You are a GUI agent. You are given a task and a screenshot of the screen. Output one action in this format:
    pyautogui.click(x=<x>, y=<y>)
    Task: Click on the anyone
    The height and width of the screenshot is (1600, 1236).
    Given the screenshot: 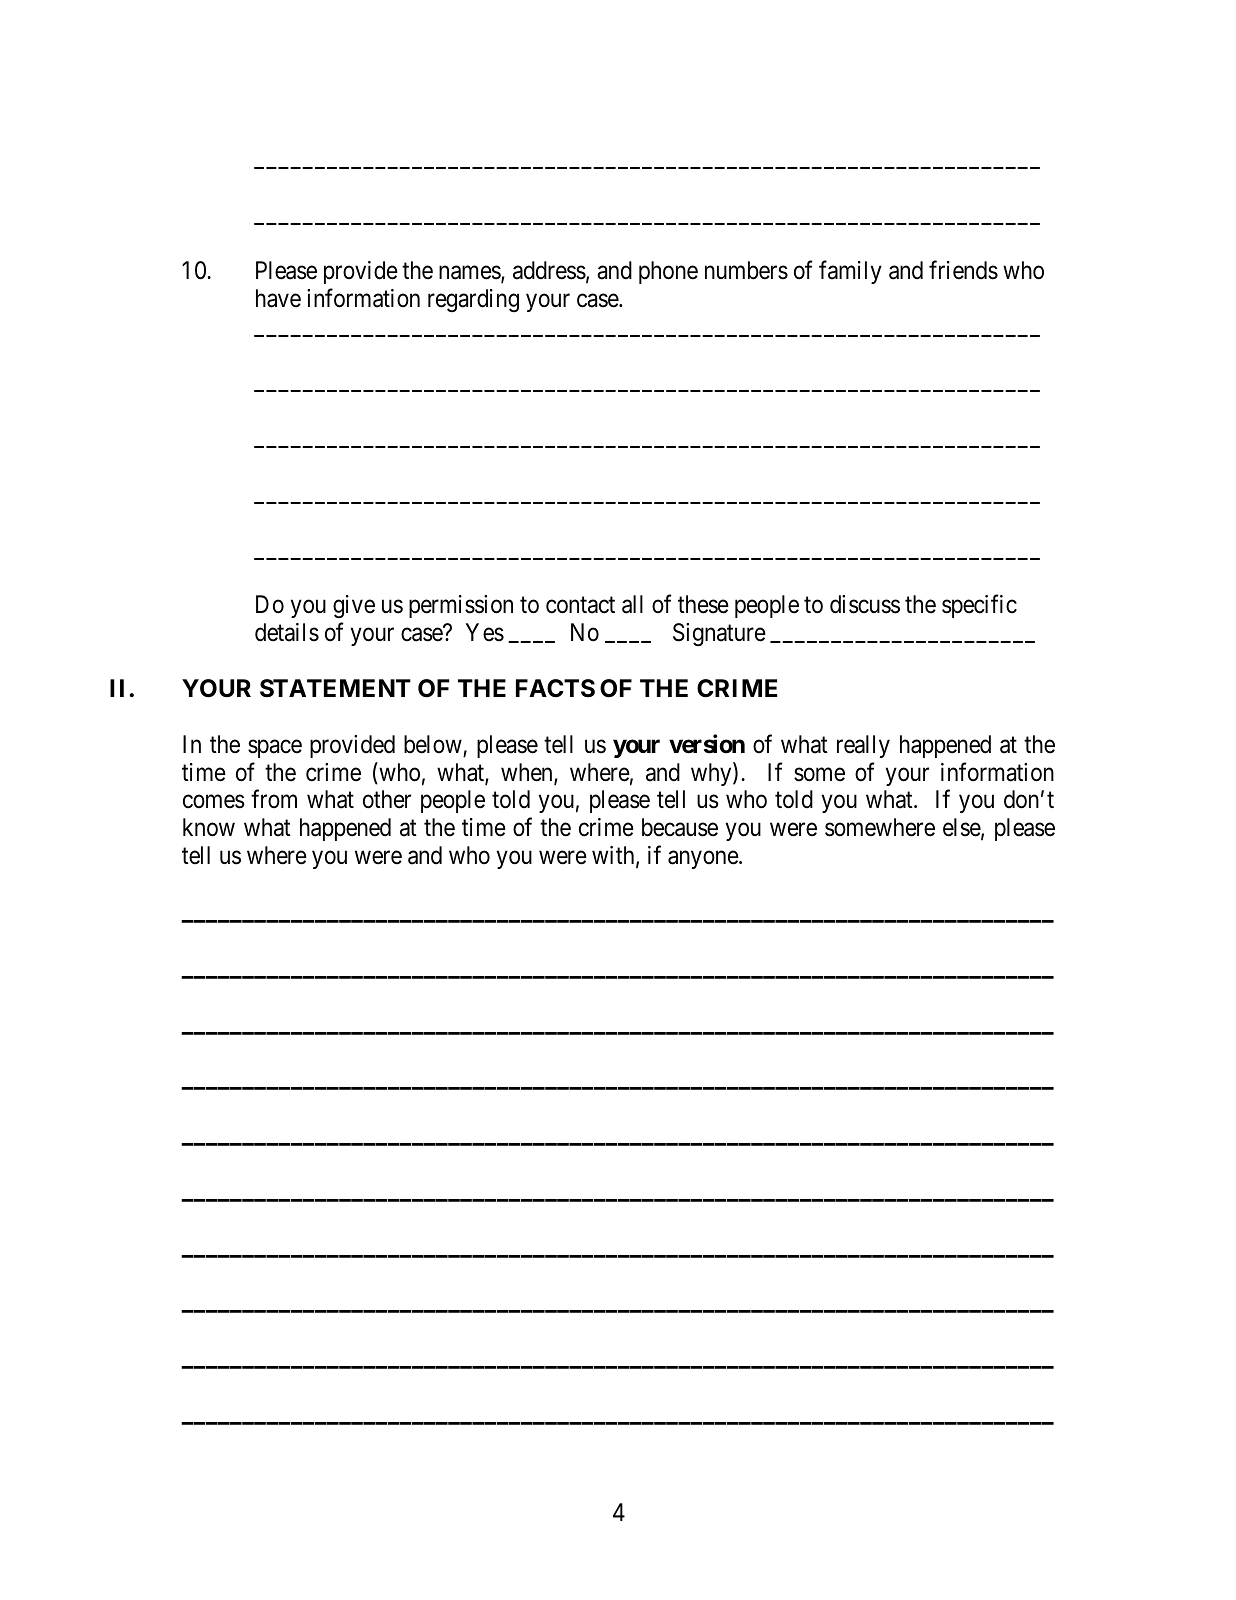 What is the action you would take?
    pyautogui.click(x=704, y=860)
